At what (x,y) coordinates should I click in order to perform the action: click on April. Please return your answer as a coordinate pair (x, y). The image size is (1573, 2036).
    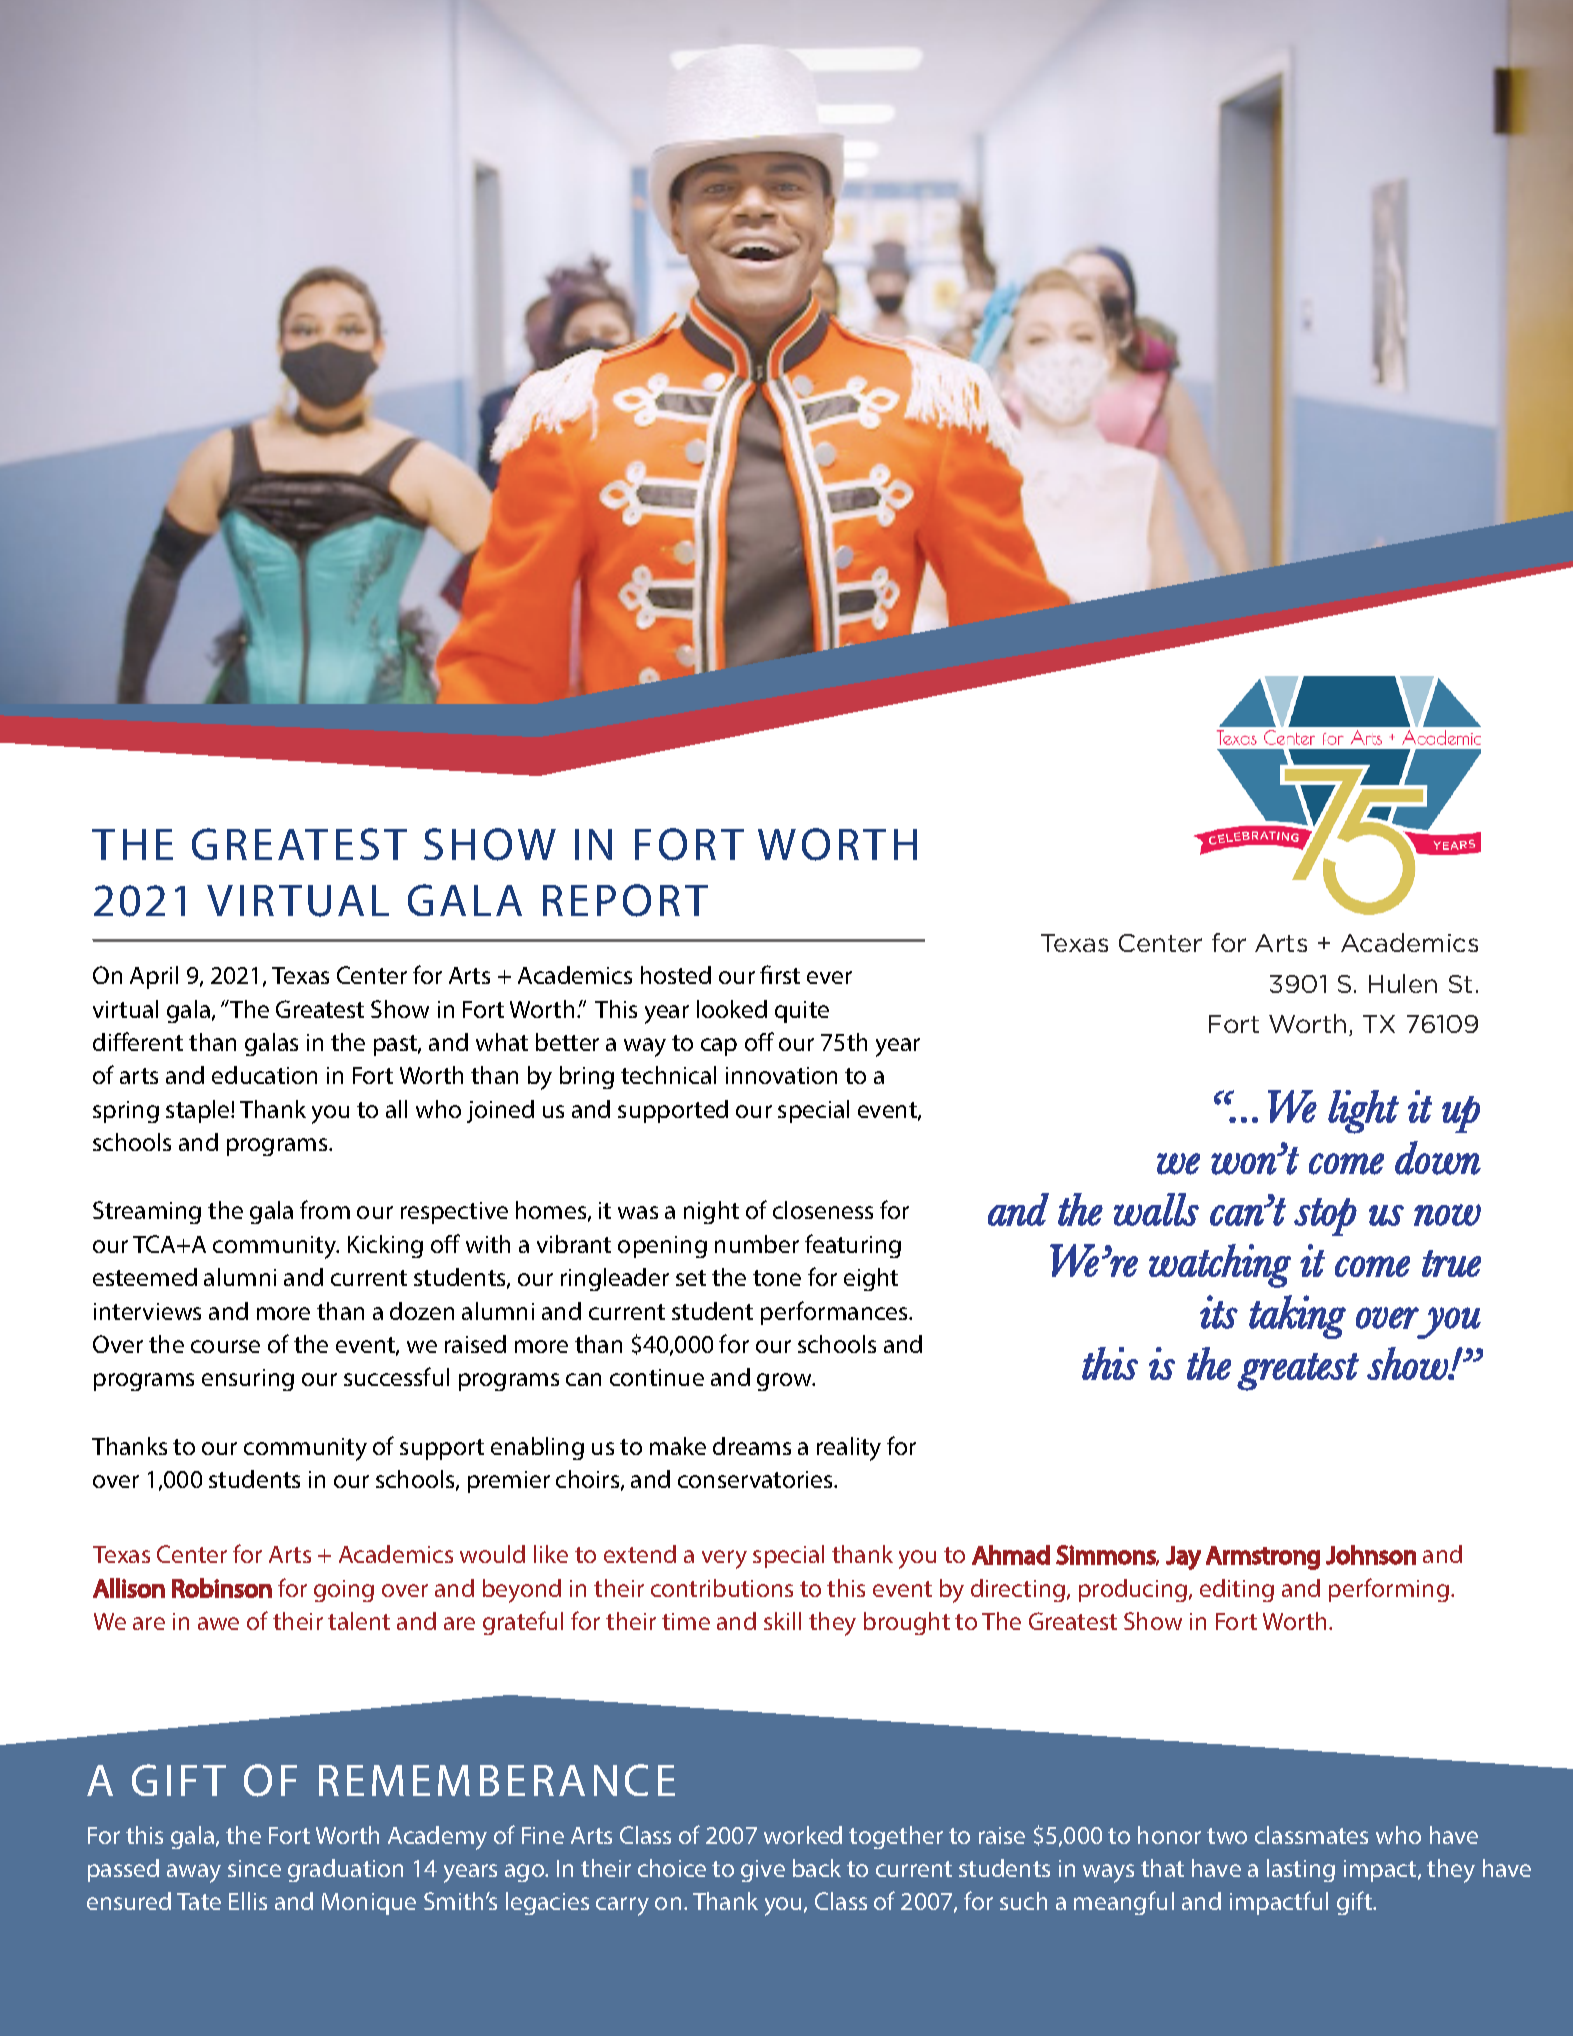
    Looking at the image, I should click on (154, 977).
